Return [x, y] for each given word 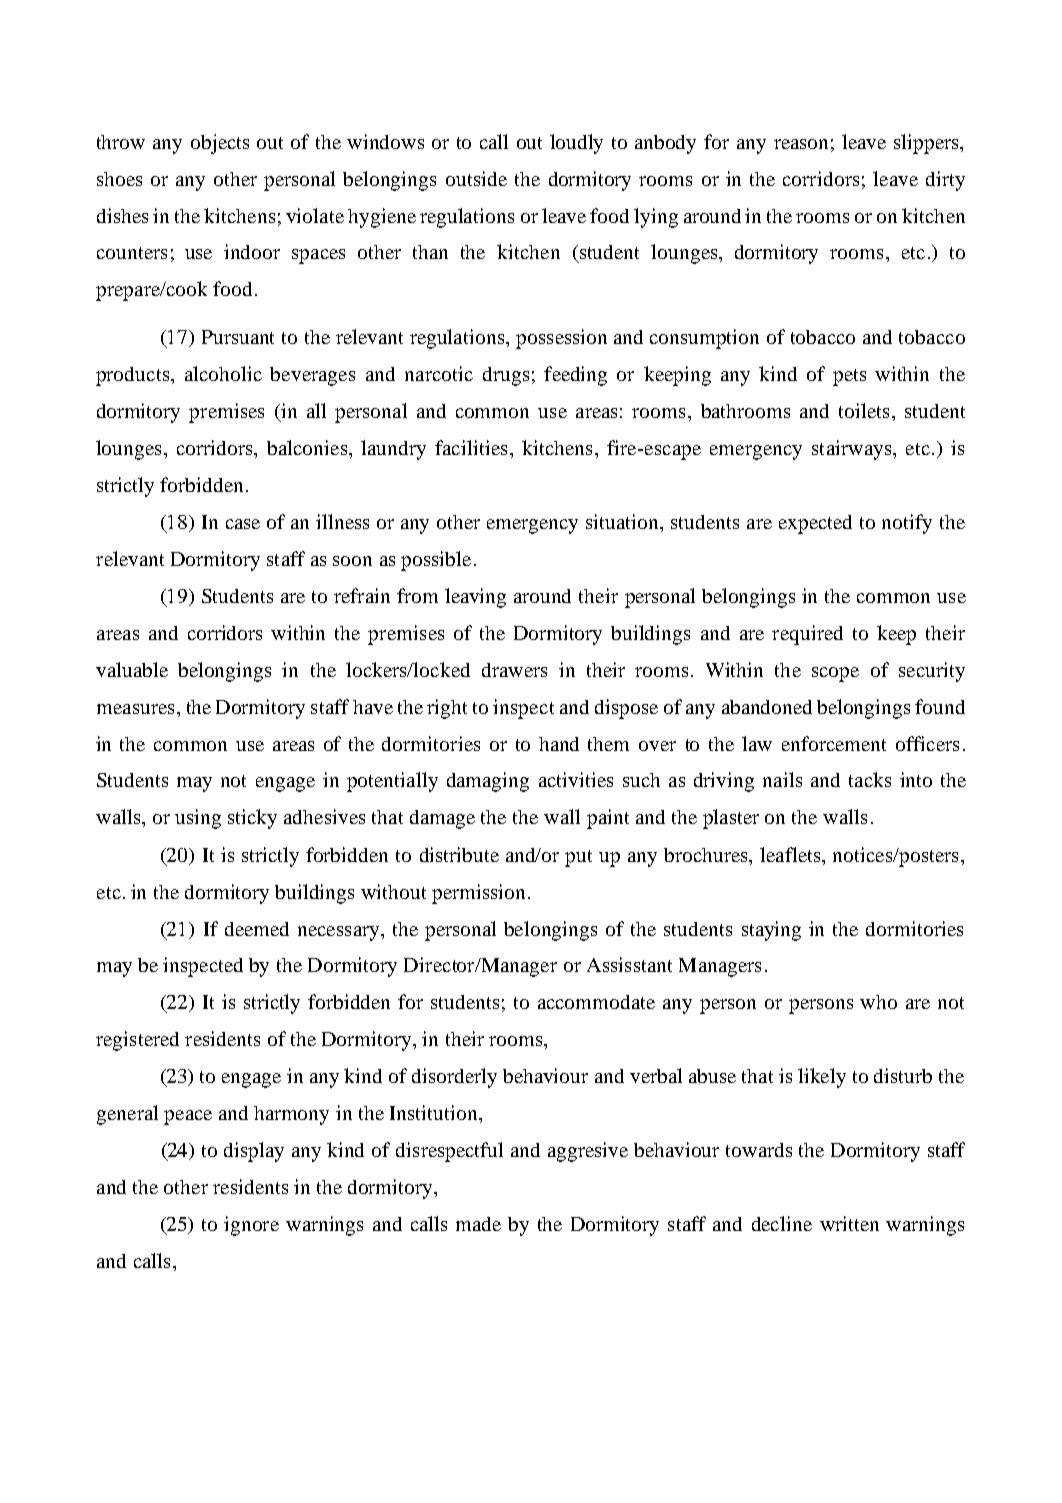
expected [815, 524]
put [578, 858]
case [243, 524]
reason [801, 144]
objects [220, 144]
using [198, 819]
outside [476, 178]
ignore [251, 1226]
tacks [870, 779]
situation [624, 523]
